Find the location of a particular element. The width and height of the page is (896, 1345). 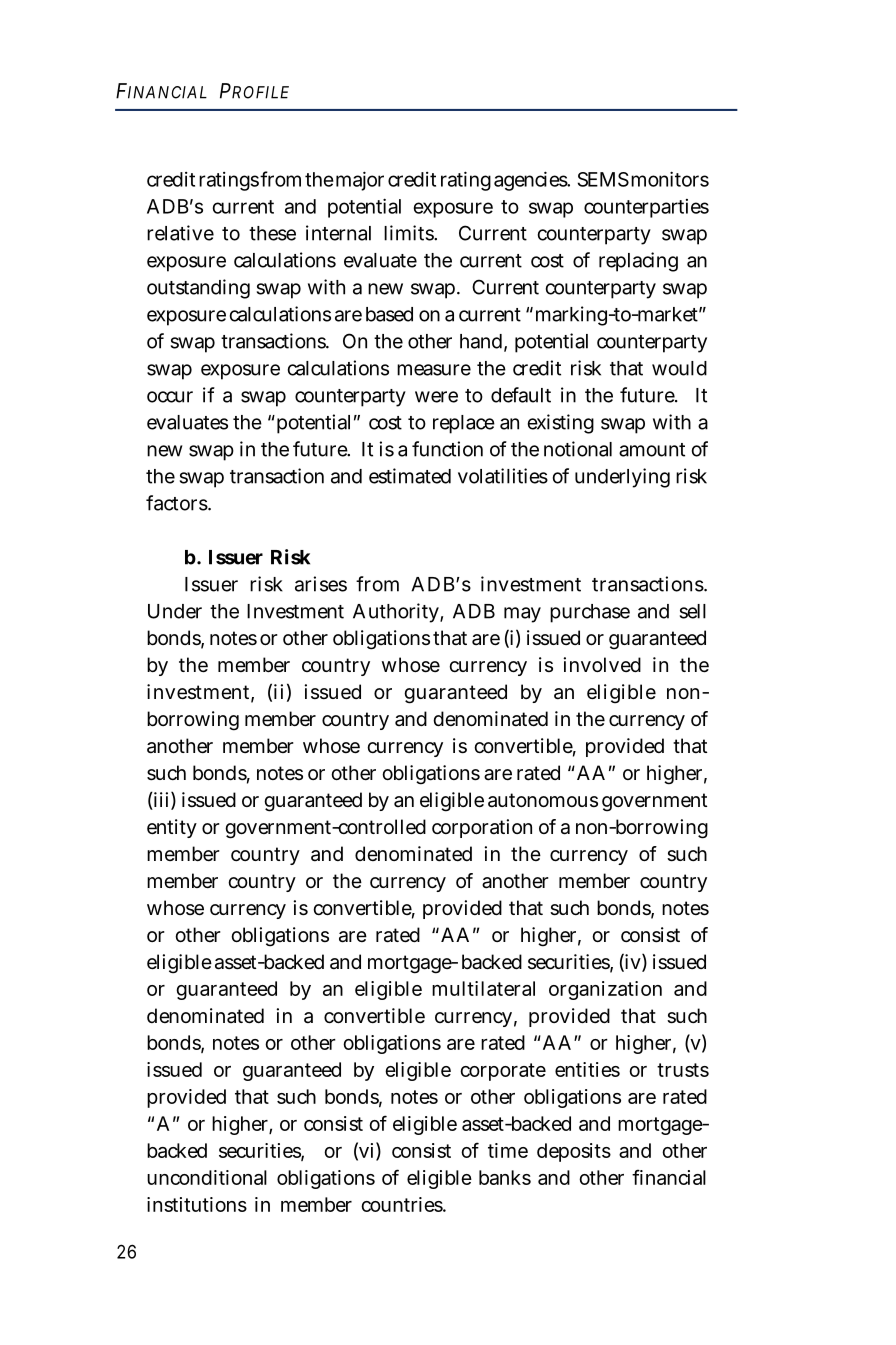

major is located at coordinates (358, 181).
